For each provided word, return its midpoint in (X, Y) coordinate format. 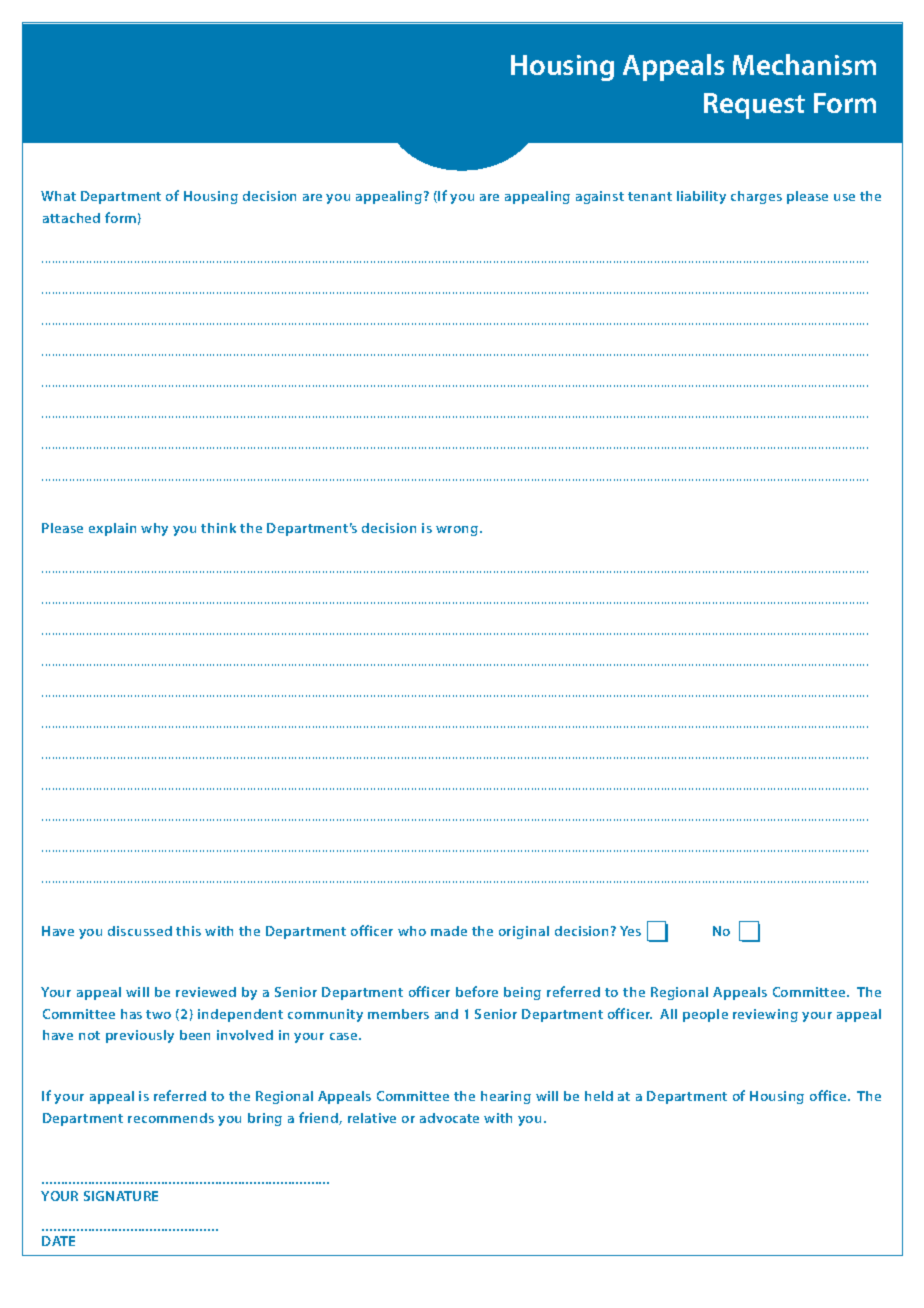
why (154, 529)
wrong (458, 531)
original (524, 932)
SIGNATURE (121, 1196)
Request (754, 106)
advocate (449, 1118)
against (600, 197)
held (599, 1096)
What (58, 196)
